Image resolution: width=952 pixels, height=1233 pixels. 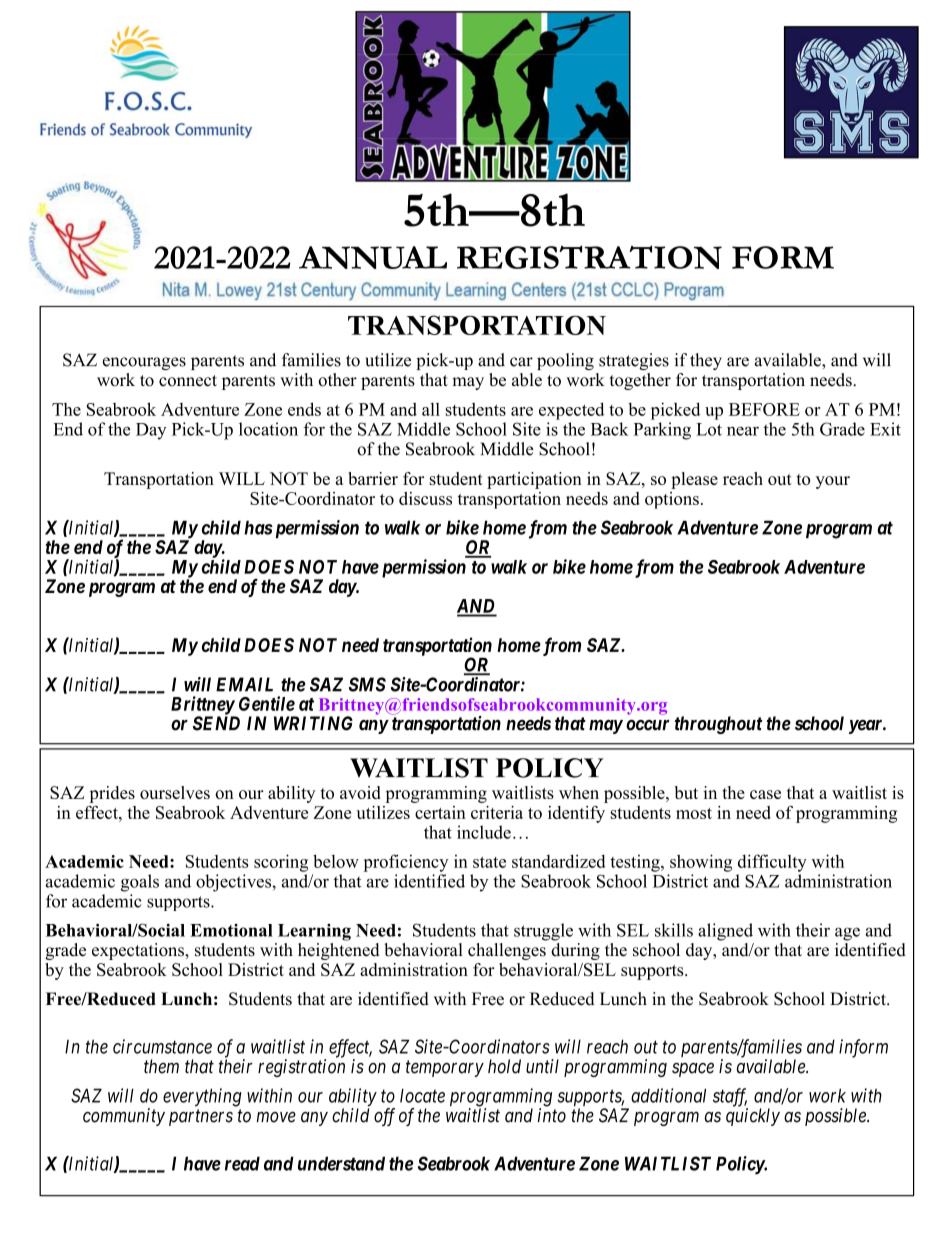 What do you see at coordinates (231, 930) in the page?
I see `Emotional` at bounding box center [231, 930].
